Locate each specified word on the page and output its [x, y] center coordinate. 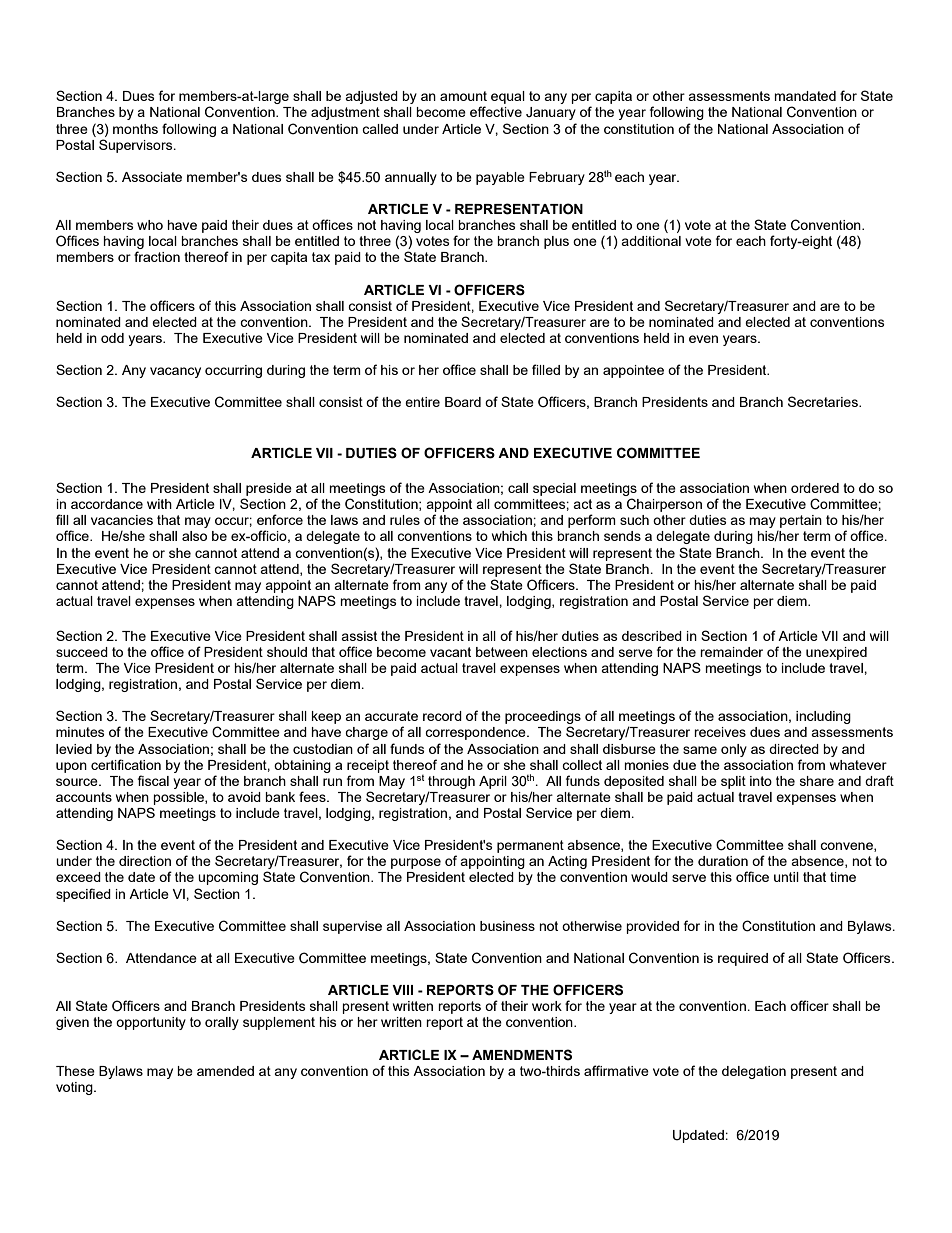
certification [126, 764]
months [135, 129]
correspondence [476, 733]
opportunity [151, 1023]
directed [794, 749]
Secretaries [824, 401]
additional [651, 241]
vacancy [175, 372]
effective [496, 111]
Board [463, 402]
